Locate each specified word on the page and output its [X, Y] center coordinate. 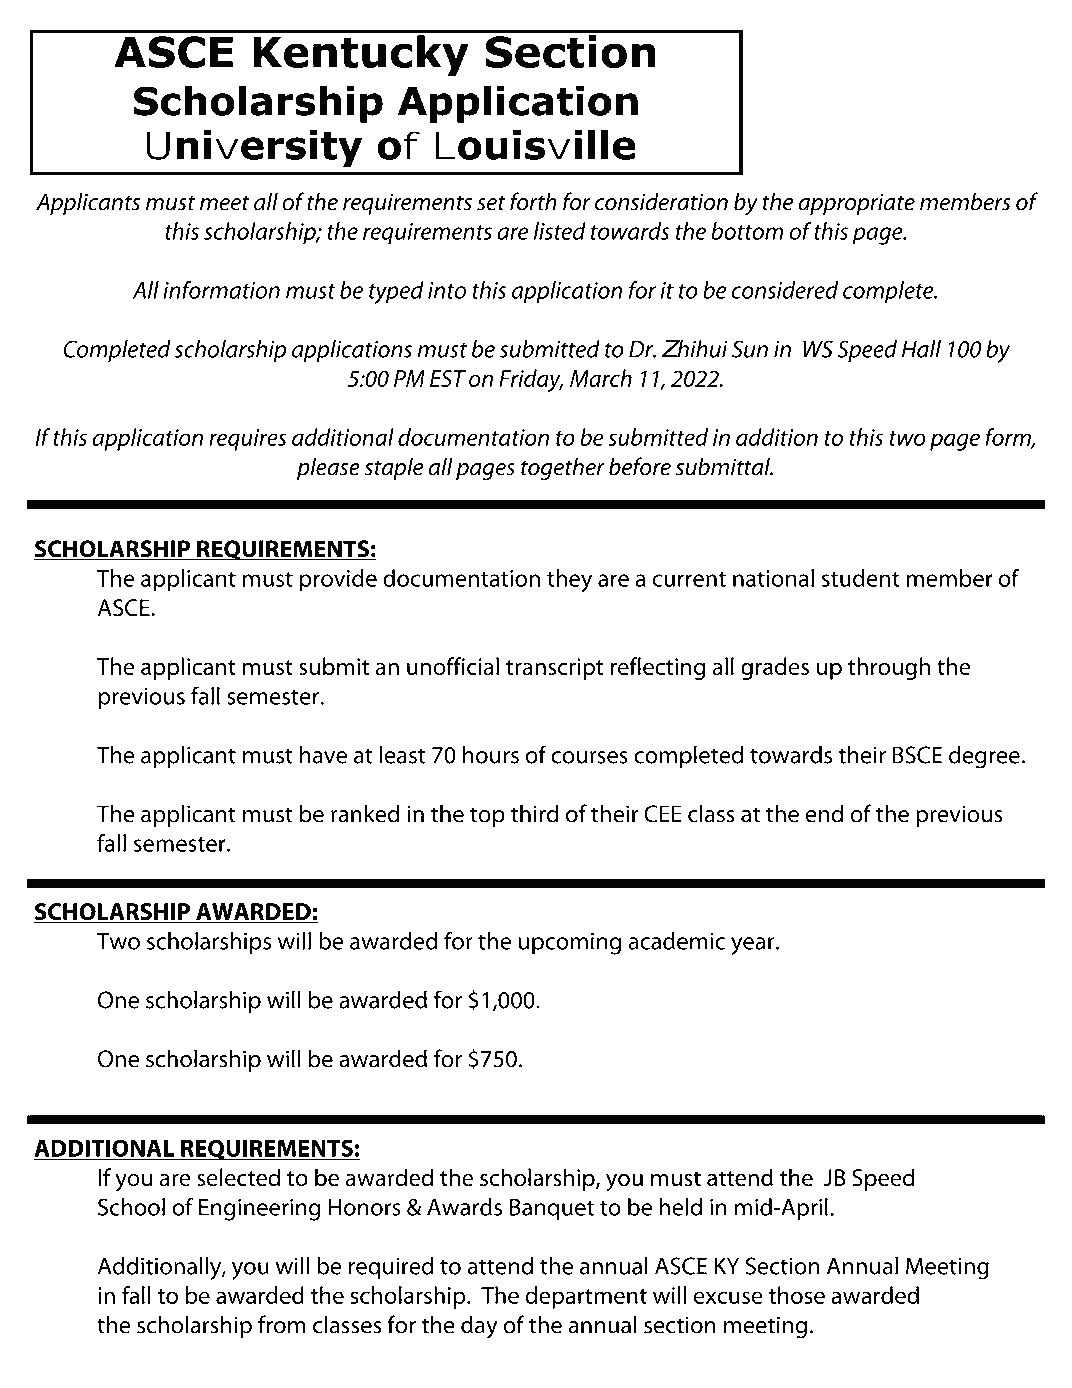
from [282, 1324]
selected [238, 1177]
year [754, 946]
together [563, 469]
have [323, 754]
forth [533, 201]
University [254, 148]
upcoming [570, 944]
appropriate [856, 204]
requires [248, 440]
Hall [921, 349]
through [889, 668]
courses [589, 757]
